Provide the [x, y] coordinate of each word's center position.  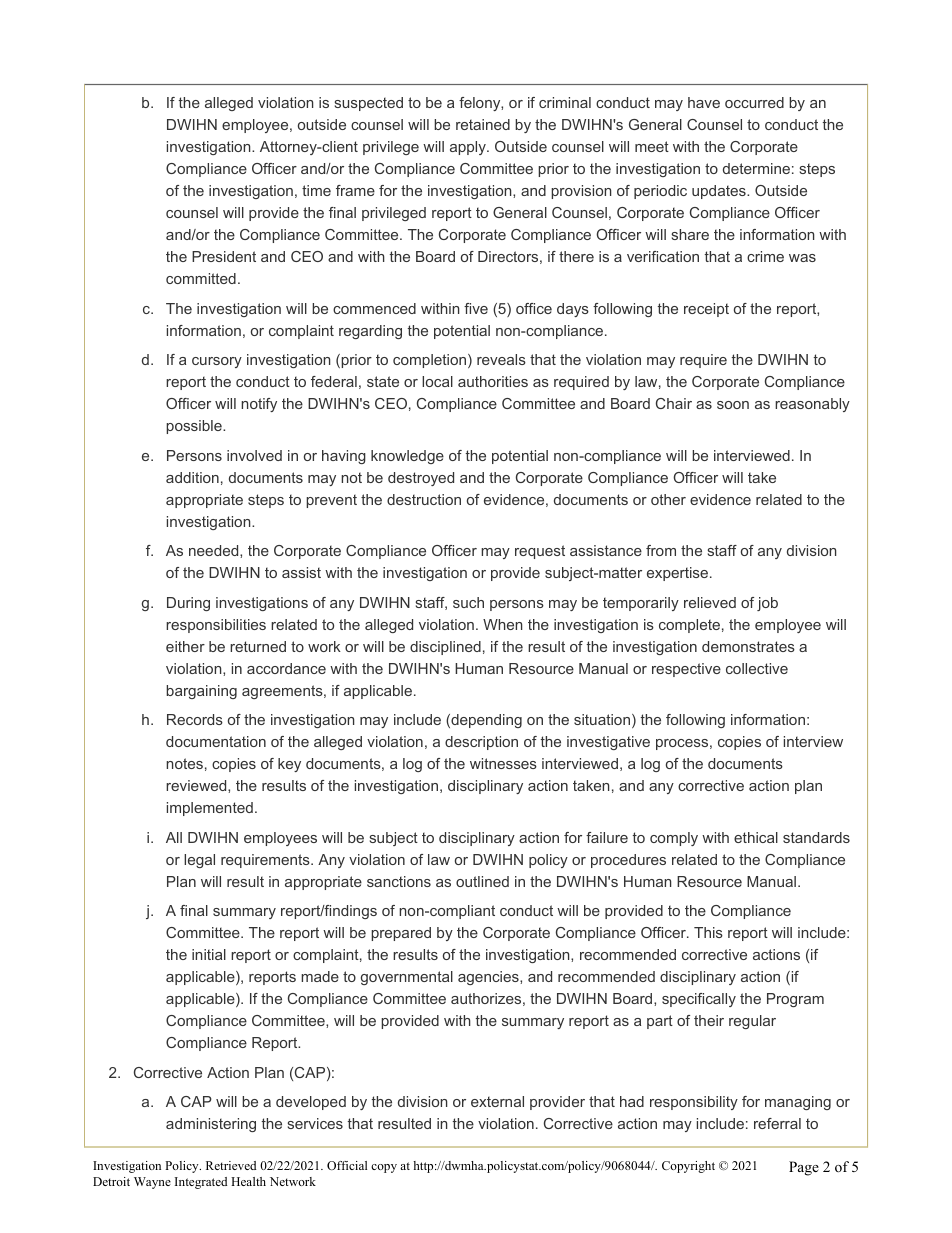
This [708, 932]
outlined [482, 881]
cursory [217, 362]
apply [469, 148]
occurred [754, 102]
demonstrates [748, 646]
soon [733, 405]
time [316, 190]
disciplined [445, 648]
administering [211, 1125]
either [185, 646]
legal [199, 861]
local [437, 381]
